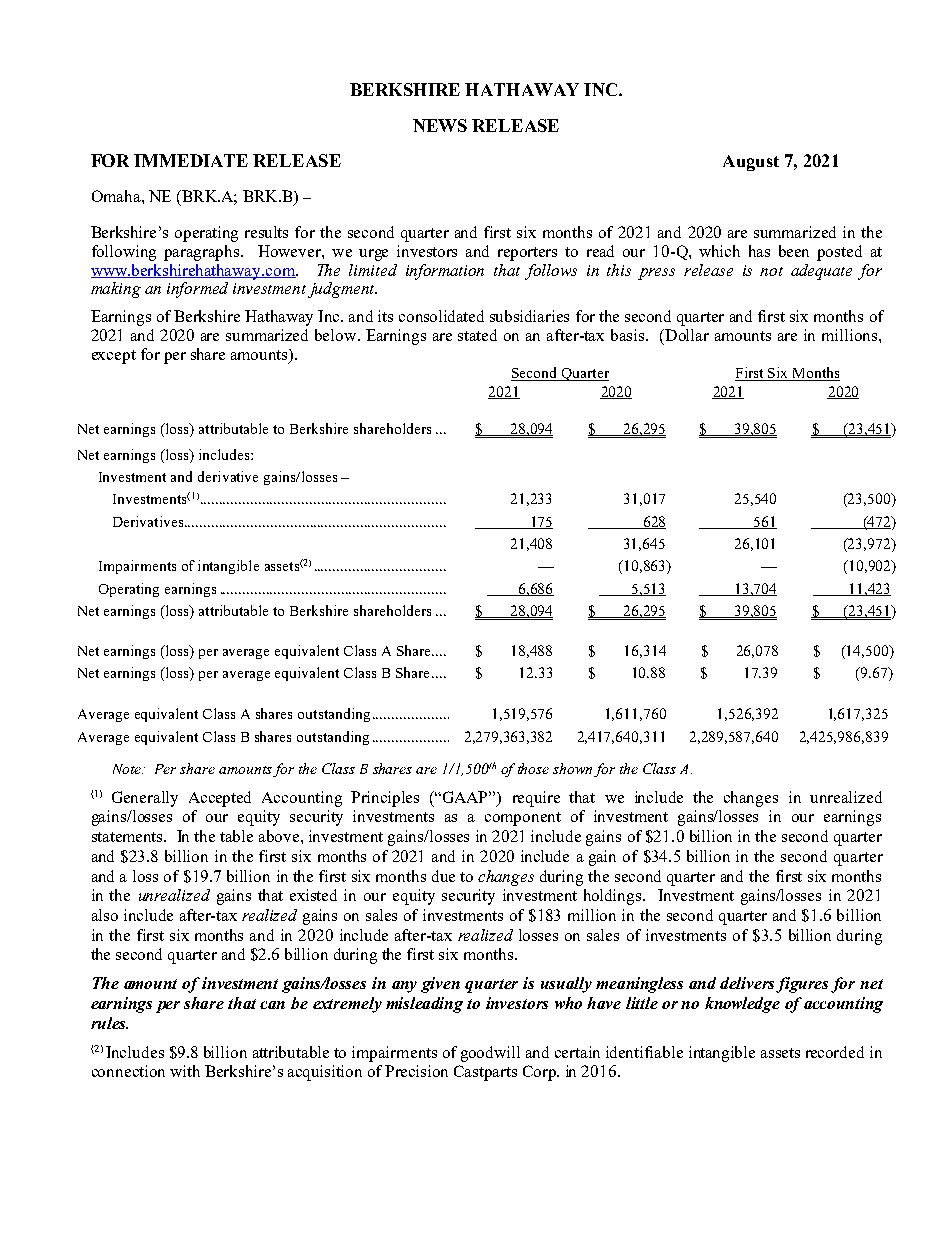  Describe the element at coordinates (742, 1005) in the image. I see `knowledge` at that location.
